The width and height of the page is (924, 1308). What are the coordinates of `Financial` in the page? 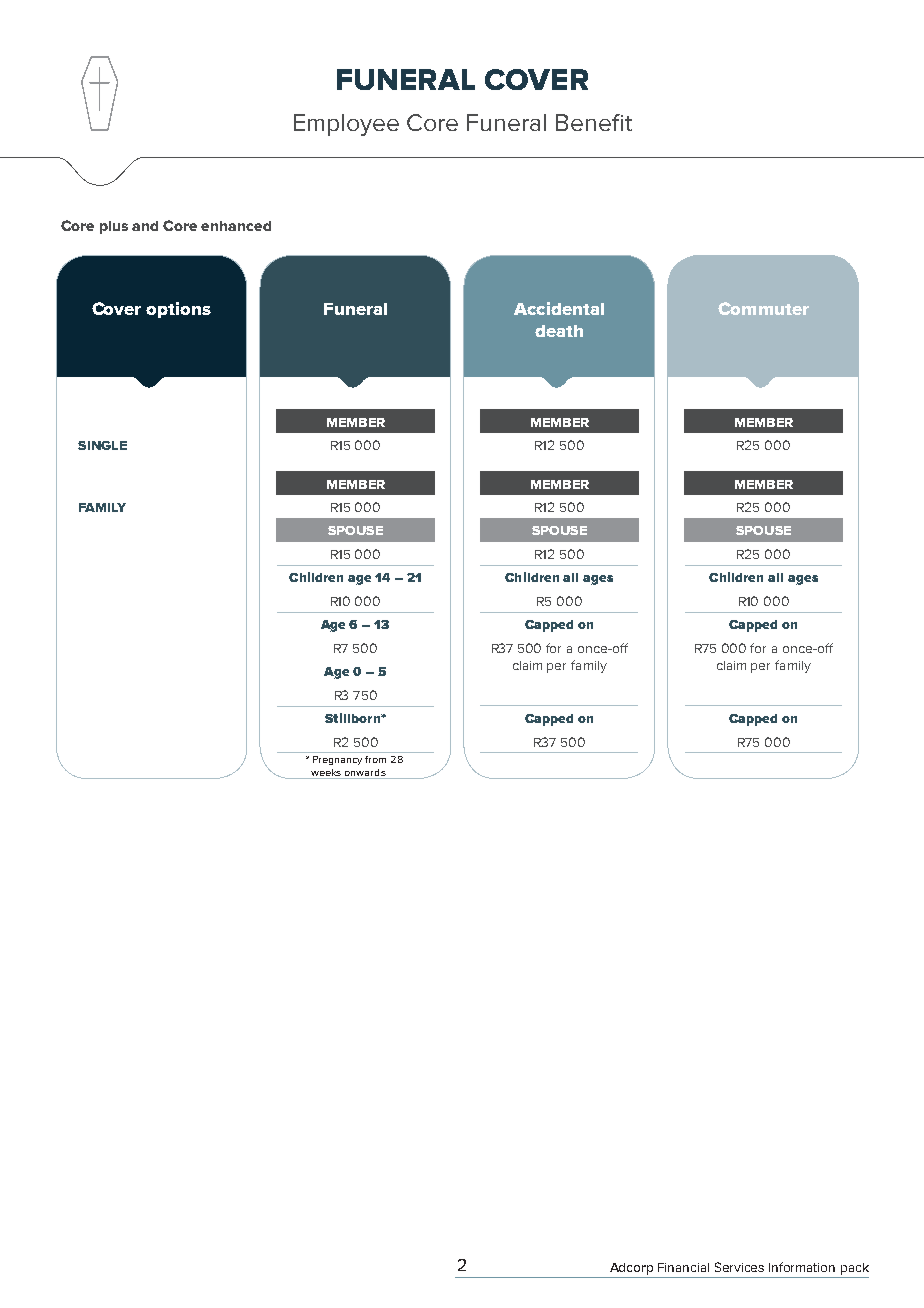 It's located at (683, 1267).
